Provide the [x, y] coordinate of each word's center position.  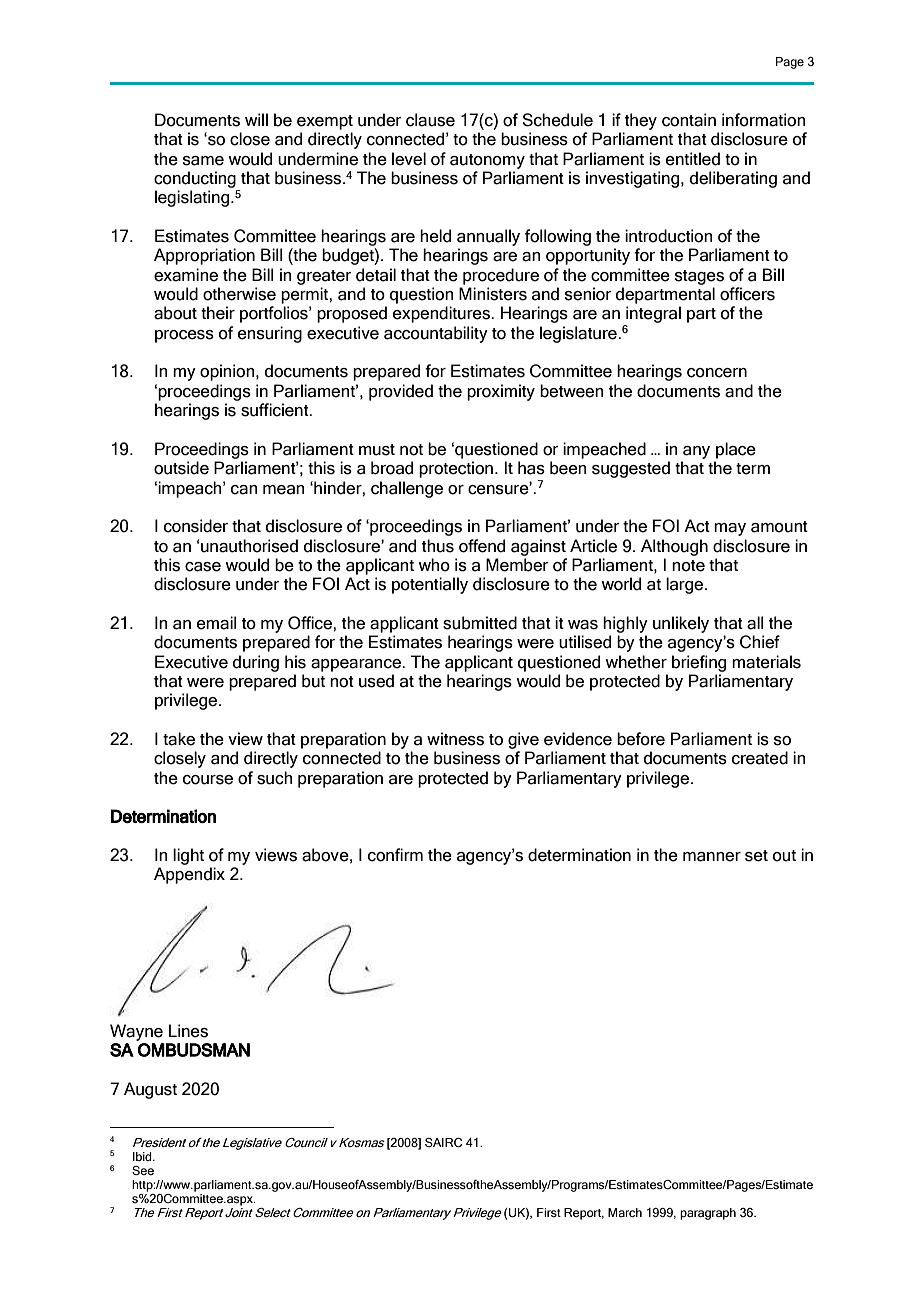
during [256, 663]
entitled [693, 159]
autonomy [487, 161]
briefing [699, 663]
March [625, 1212]
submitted [480, 623]
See [143, 1170]
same [203, 161]
